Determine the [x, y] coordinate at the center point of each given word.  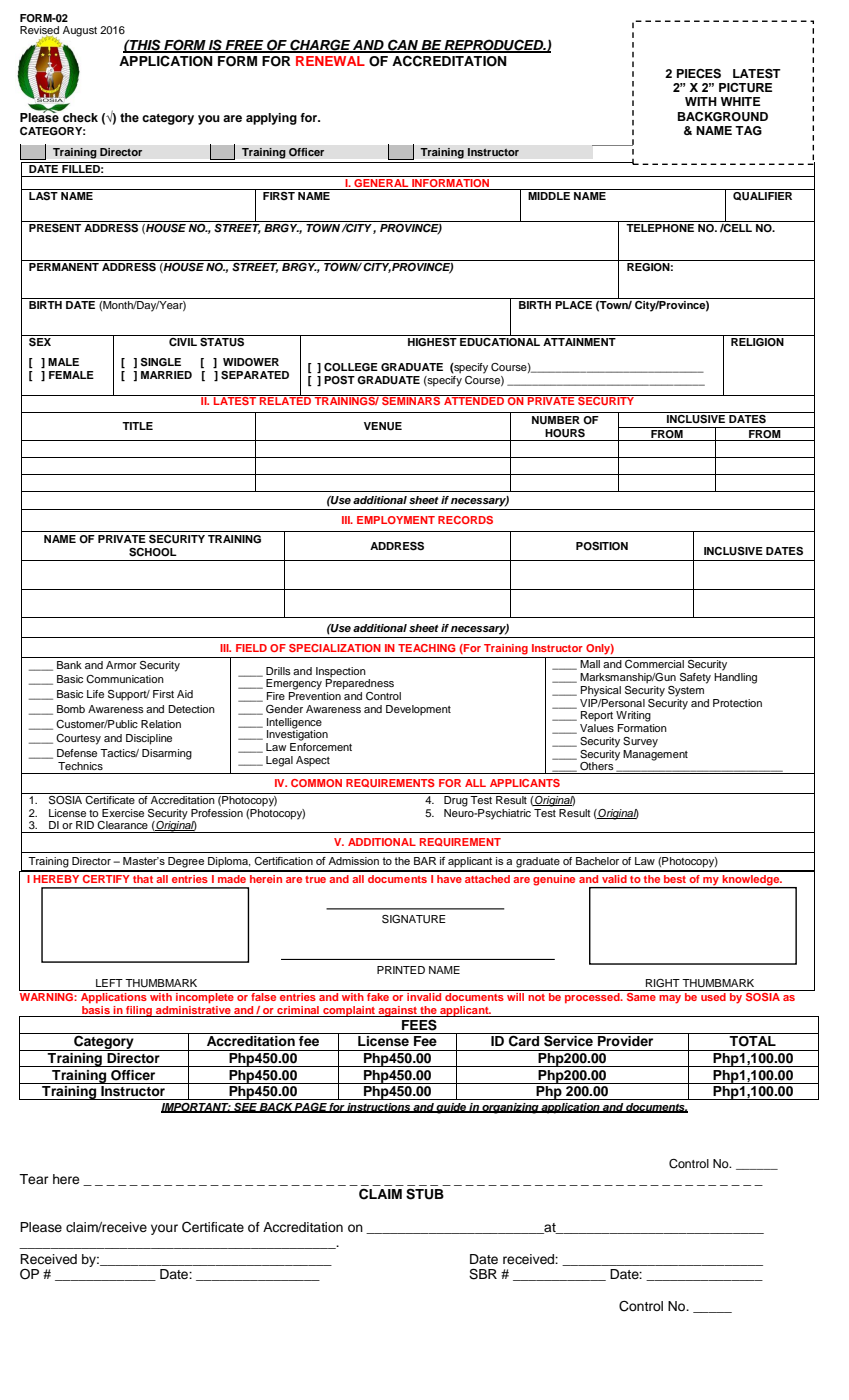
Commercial [654, 664]
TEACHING [427, 648]
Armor [121, 665]
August [80, 31]
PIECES [699, 73]
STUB [425, 1194]
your [164, 1229]
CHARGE [320, 46]
